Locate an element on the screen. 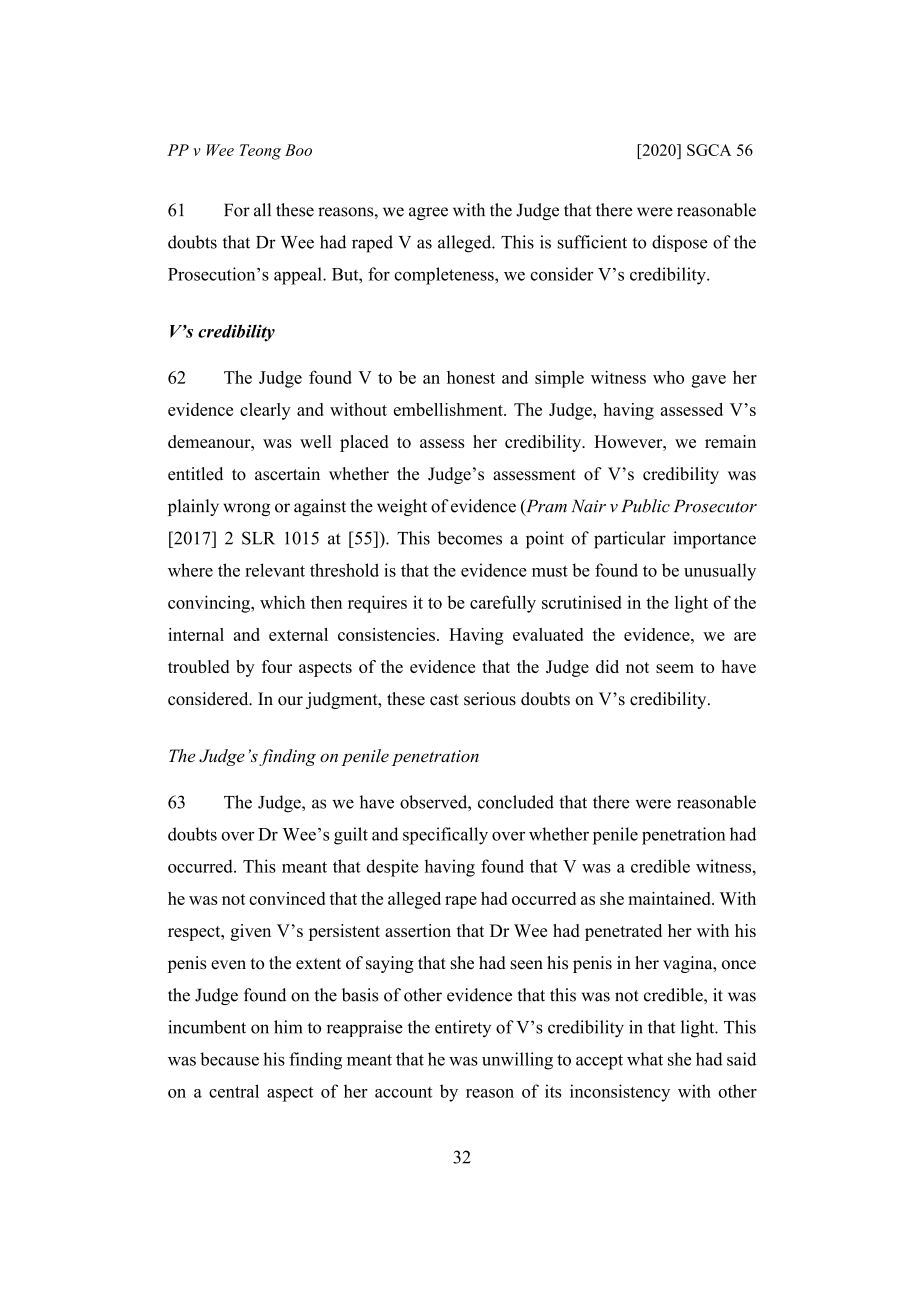  convinced is located at coordinates (287, 898).
